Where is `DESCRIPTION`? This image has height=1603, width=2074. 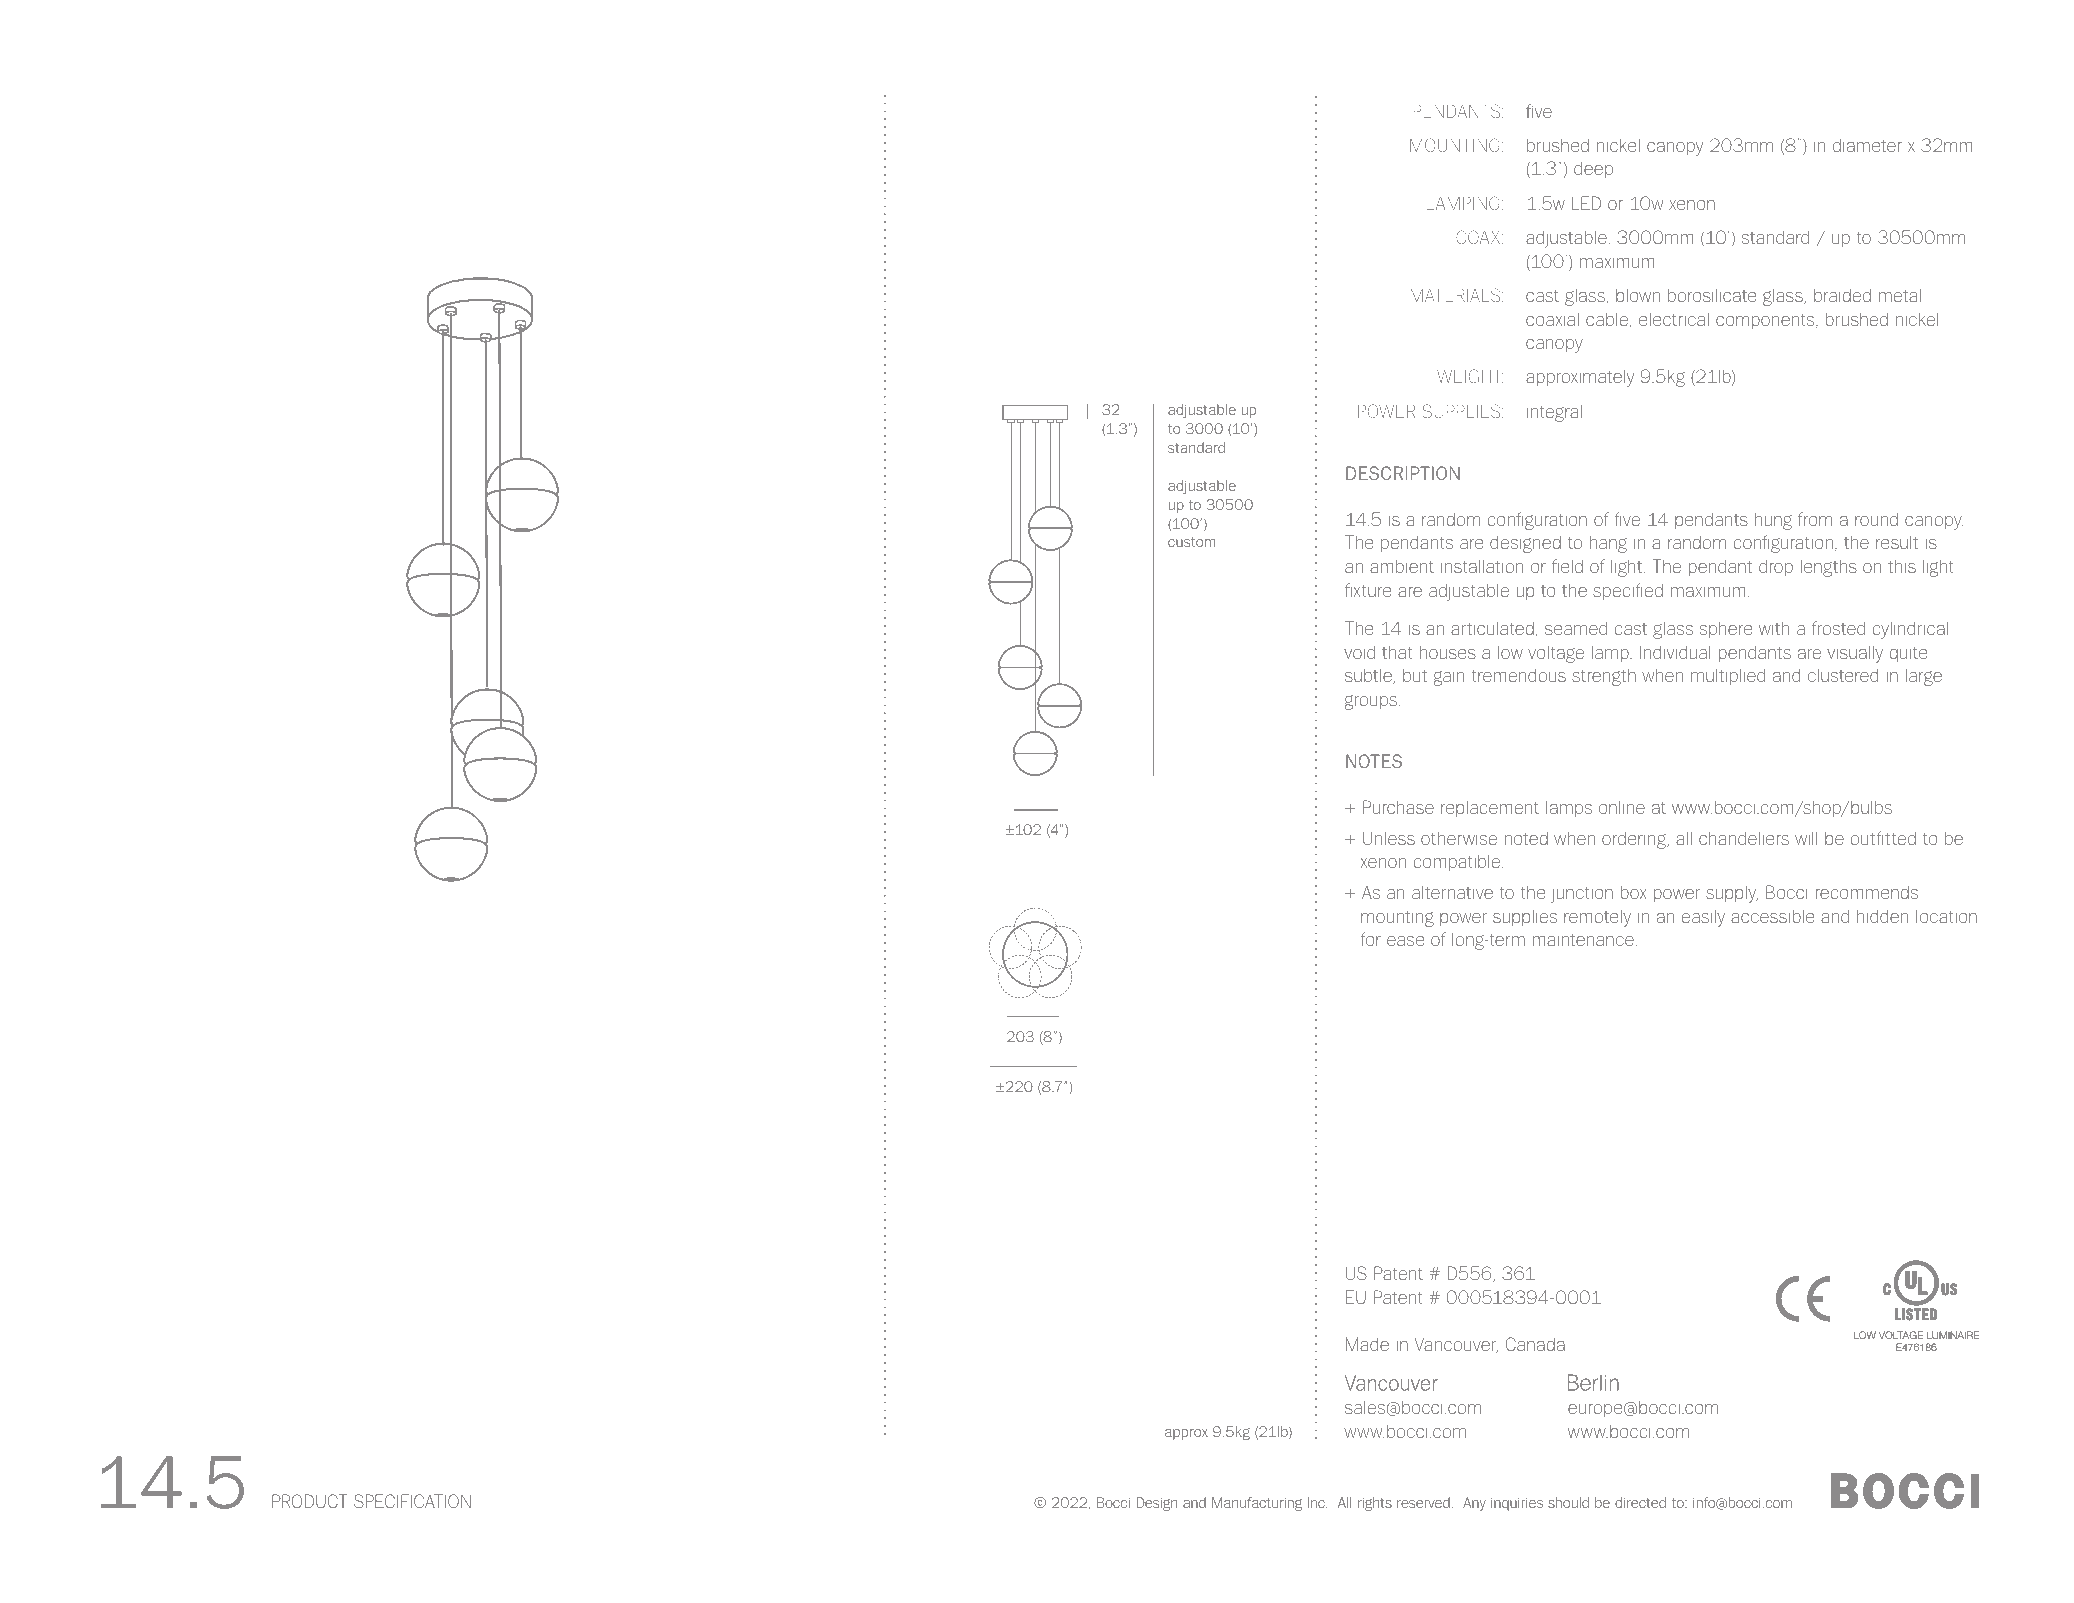 DESCRIPTION is located at coordinates (1403, 473).
